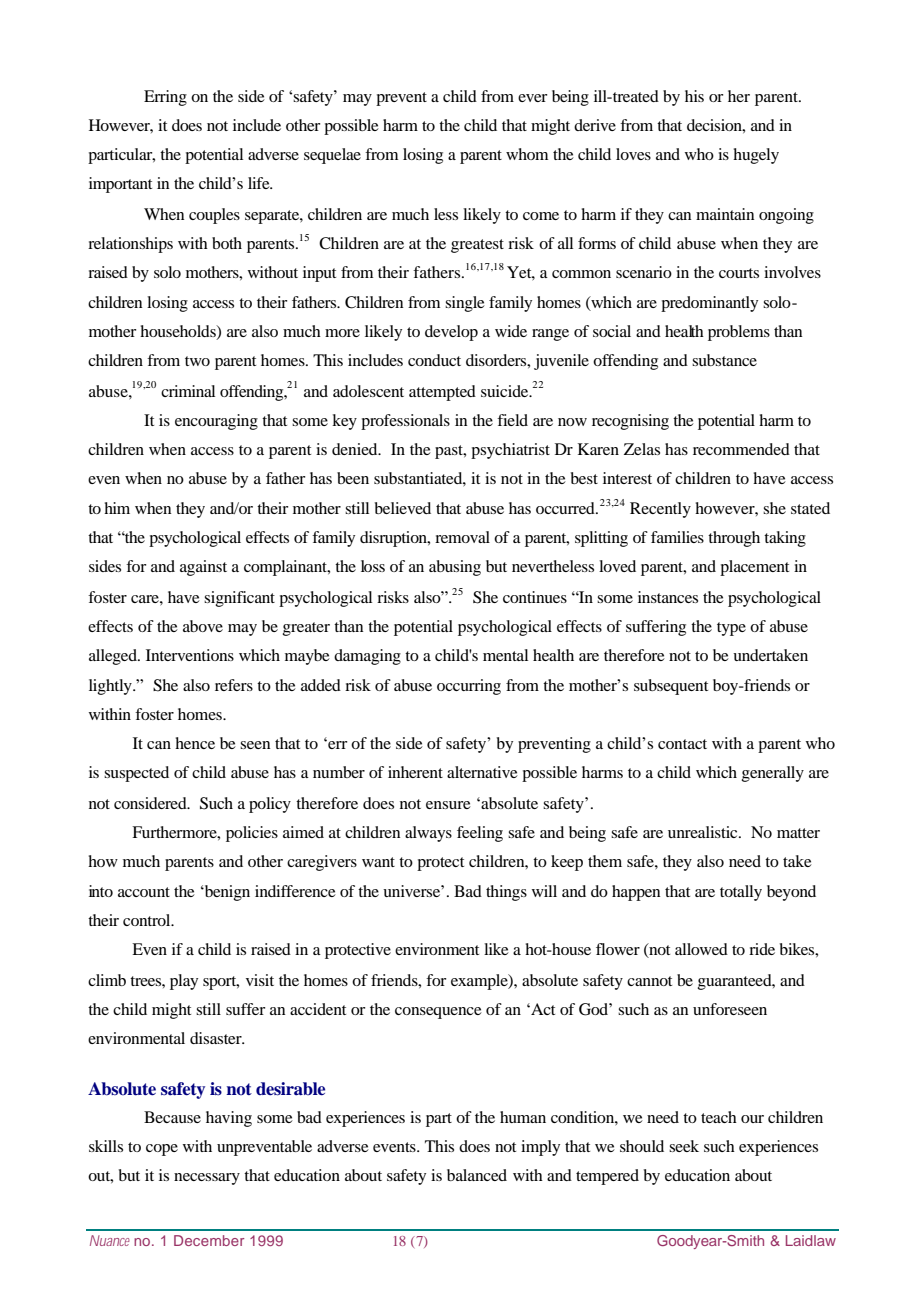 The height and width of the screenshot is (1307, 924). What do you see at coordinates (756, 156) in the screenshot?
I see `hugely` at bounding box center [756, 156].
